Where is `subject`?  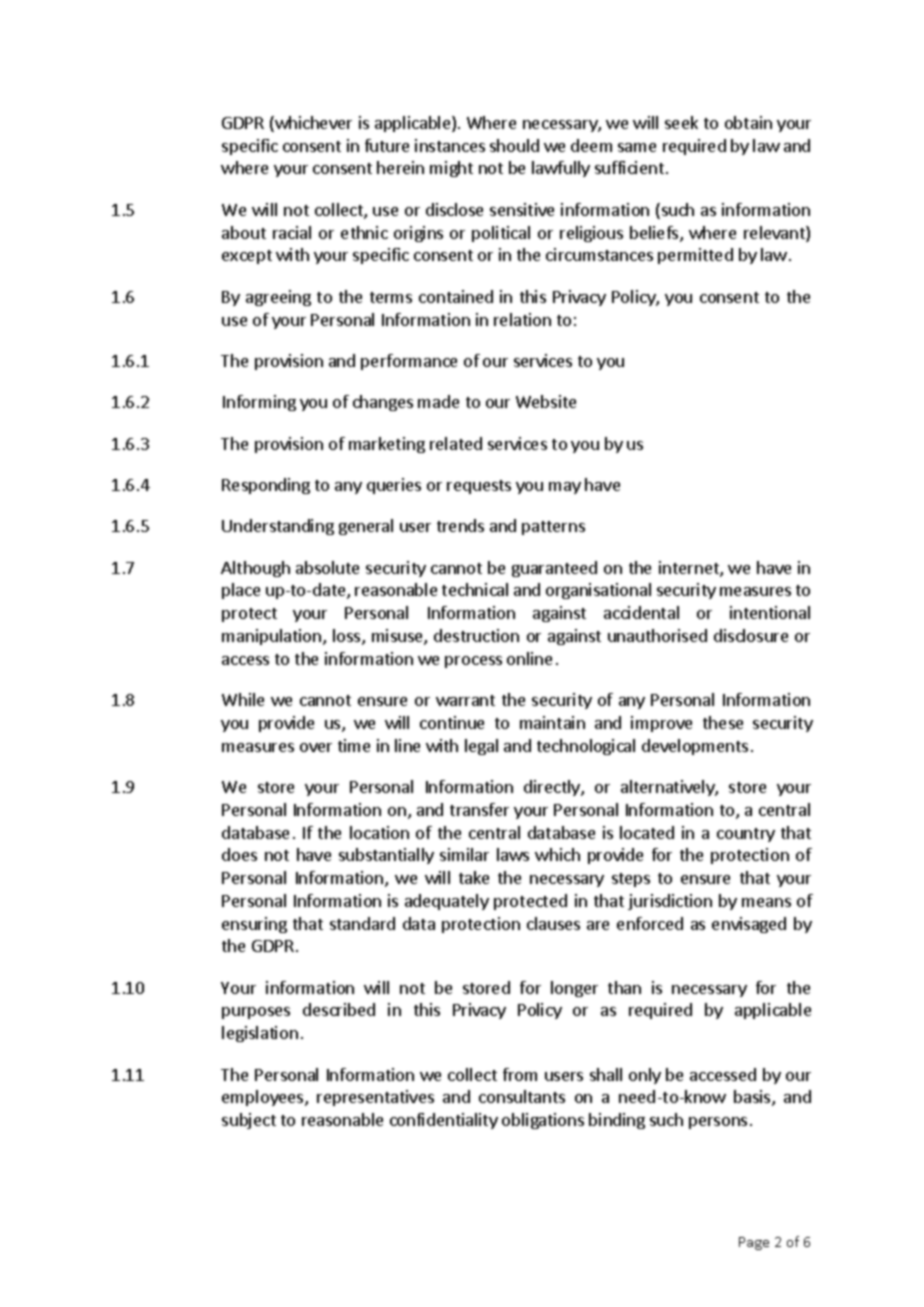 subject is located at coordinates (249, 1121).
